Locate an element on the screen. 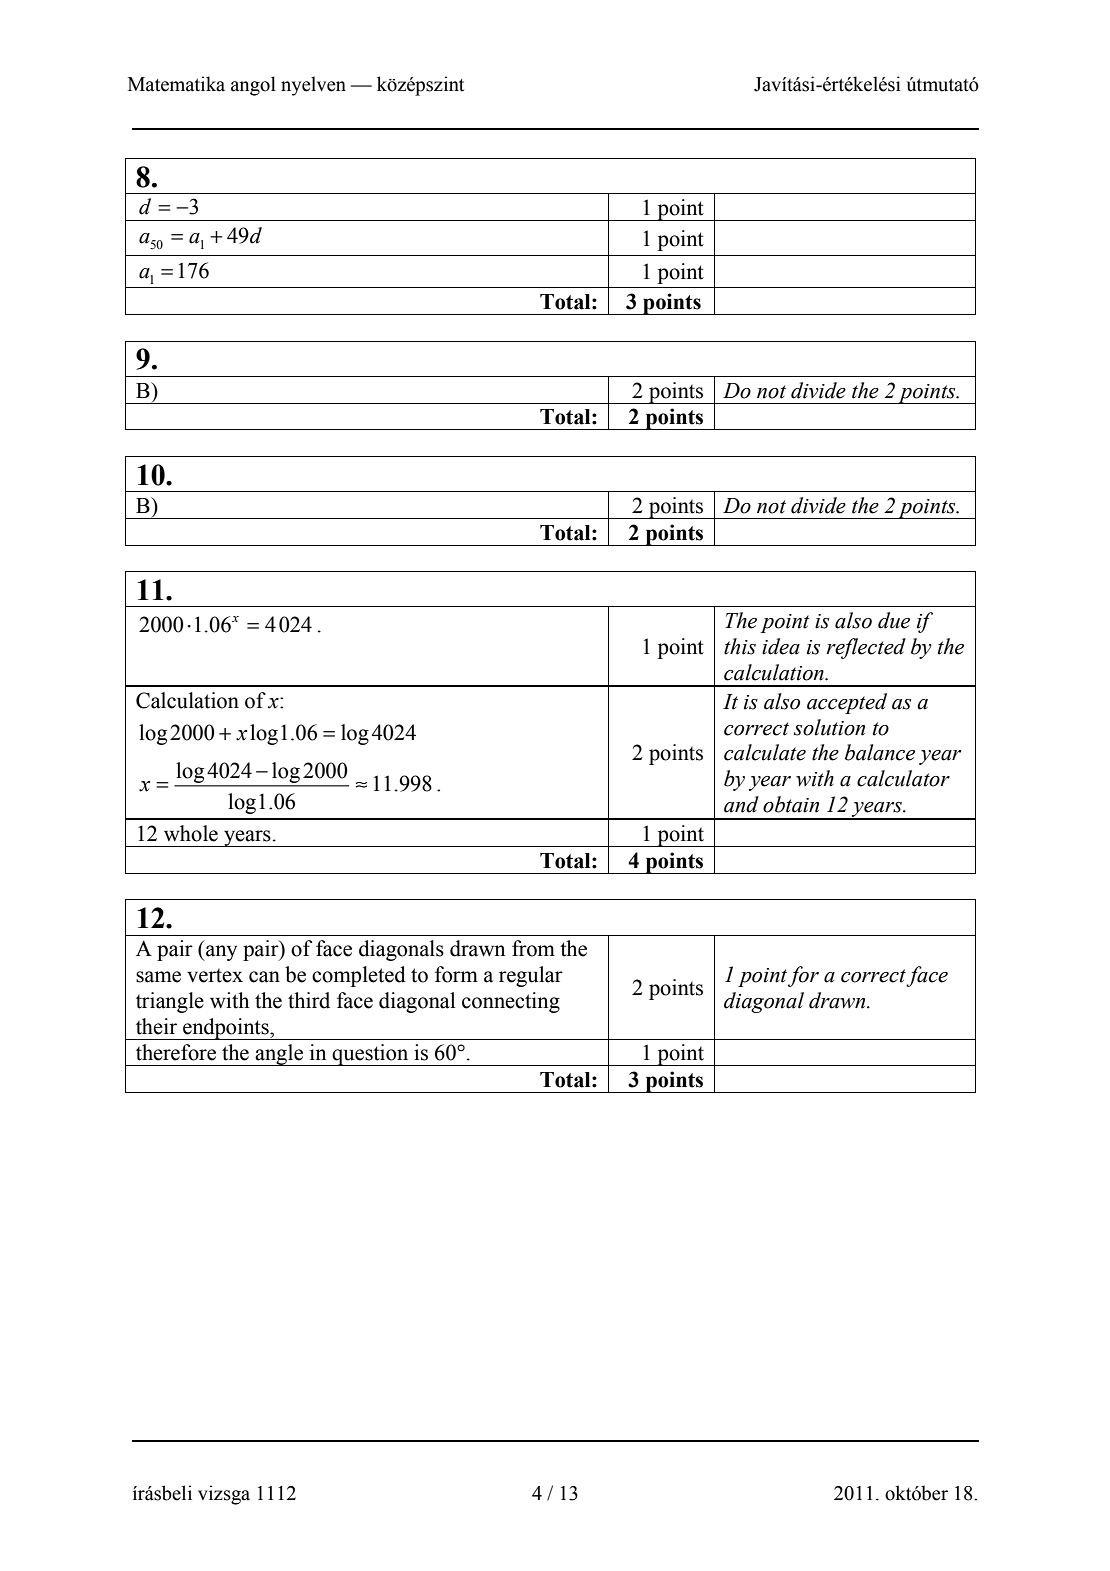 The width and height of the screenshot is (1110, 1571). reflected is located at coordinates (866, 648).
